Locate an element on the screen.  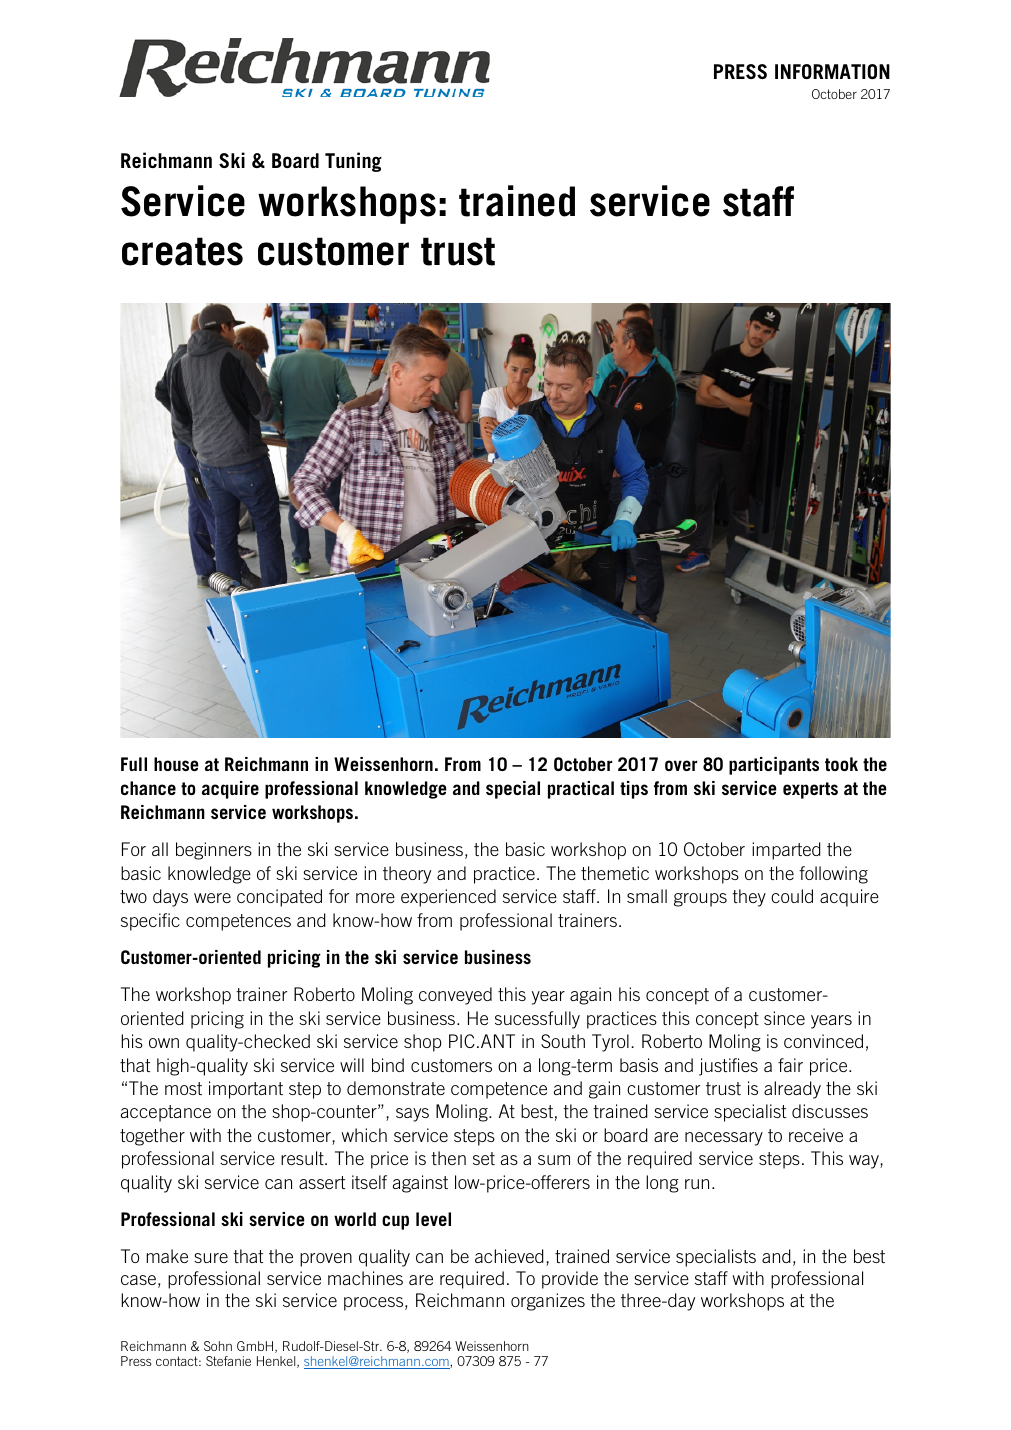
house is located at coordinates (176, 764).
